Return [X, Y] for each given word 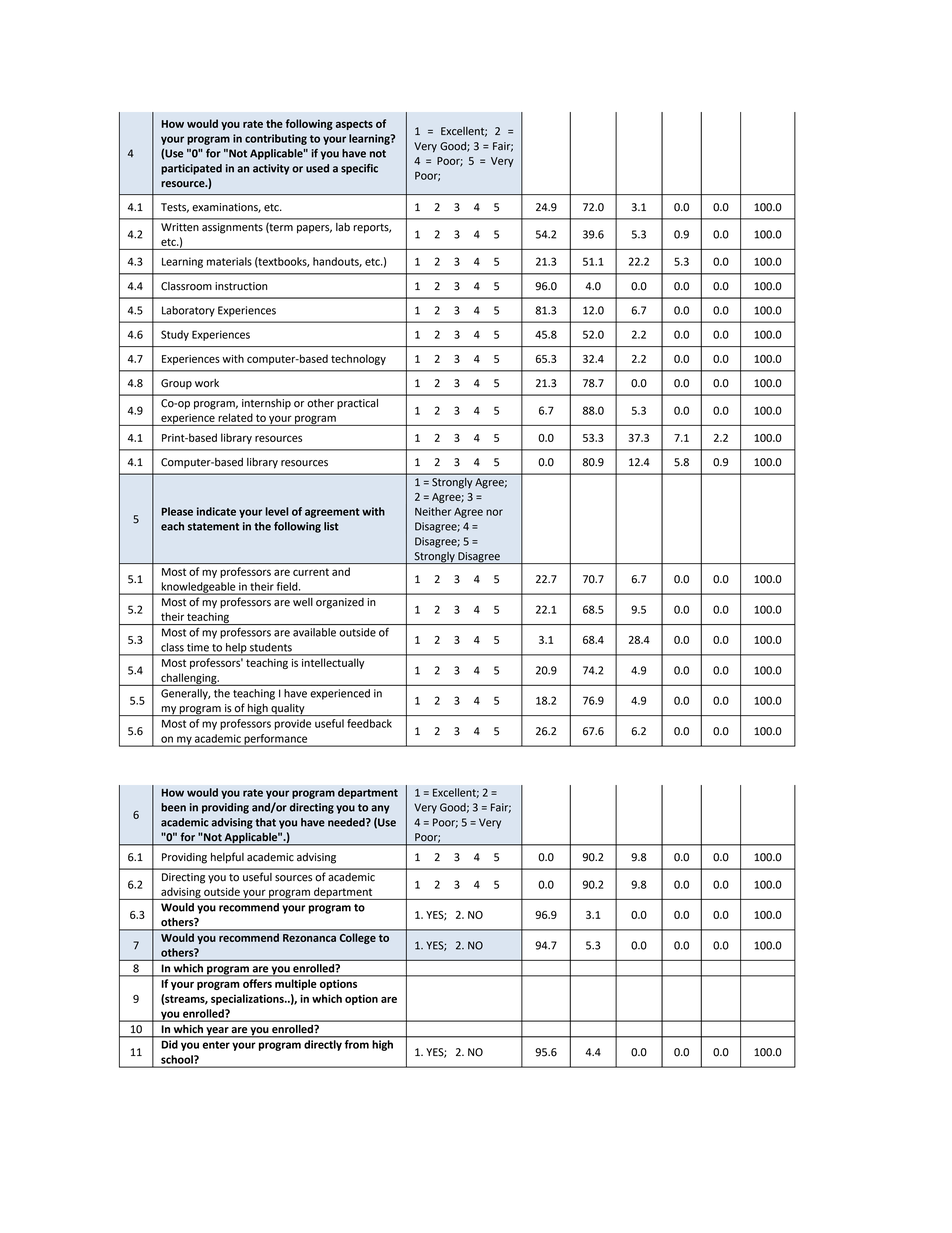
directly [323, 1045]
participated [191, 169]
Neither [433, 511]
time [198, 647]
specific [359, 169]
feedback [369, 723]
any [380, 809]
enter [216, 1045]
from [357, 1044]
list [331, 526]
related [235, 417]
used [317, 168]
